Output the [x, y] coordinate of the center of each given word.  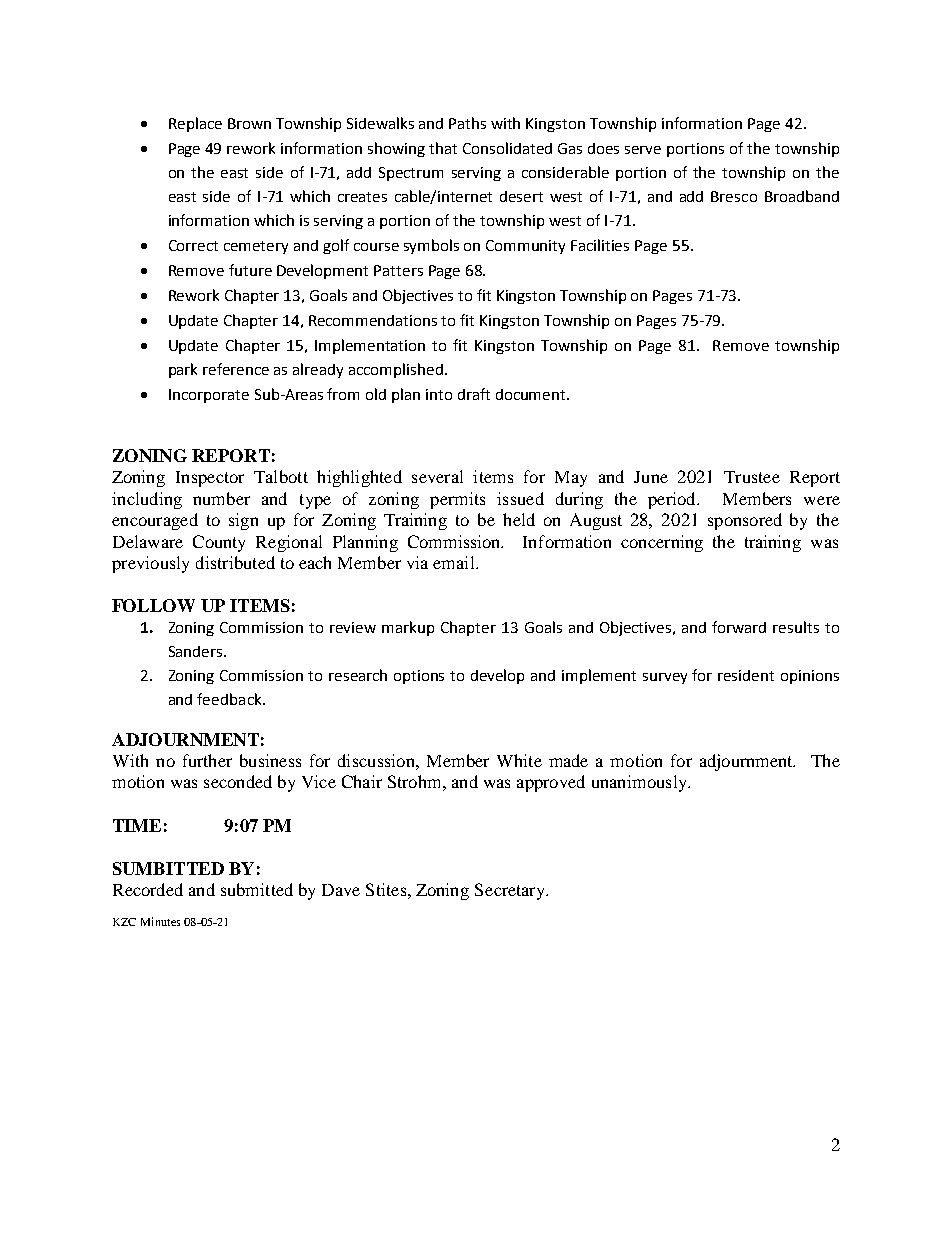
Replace [195, 124]
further [207, 760]
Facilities [600, 245]
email [455, 562]
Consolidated [507, 148]
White [519, 760]
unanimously [640, 783]
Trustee [752, 477]
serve [643, 150]
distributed [235, 562]
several [437, 476]
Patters [398, 270]
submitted [257, 889]
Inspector [210, 479]
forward [739, 627]
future [250, 270]
